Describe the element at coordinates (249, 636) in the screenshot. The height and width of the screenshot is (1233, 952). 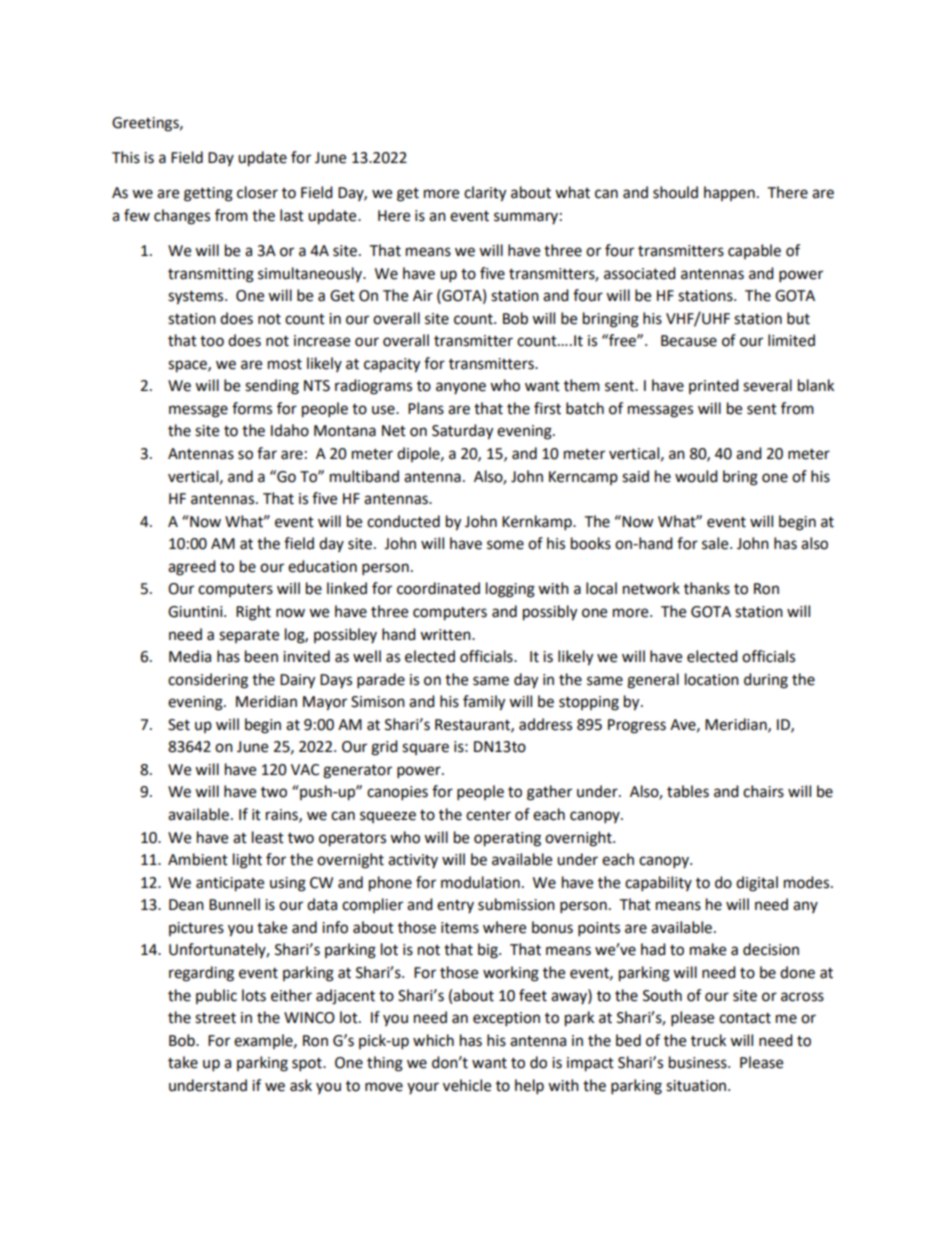
I see `separate` at that location.
